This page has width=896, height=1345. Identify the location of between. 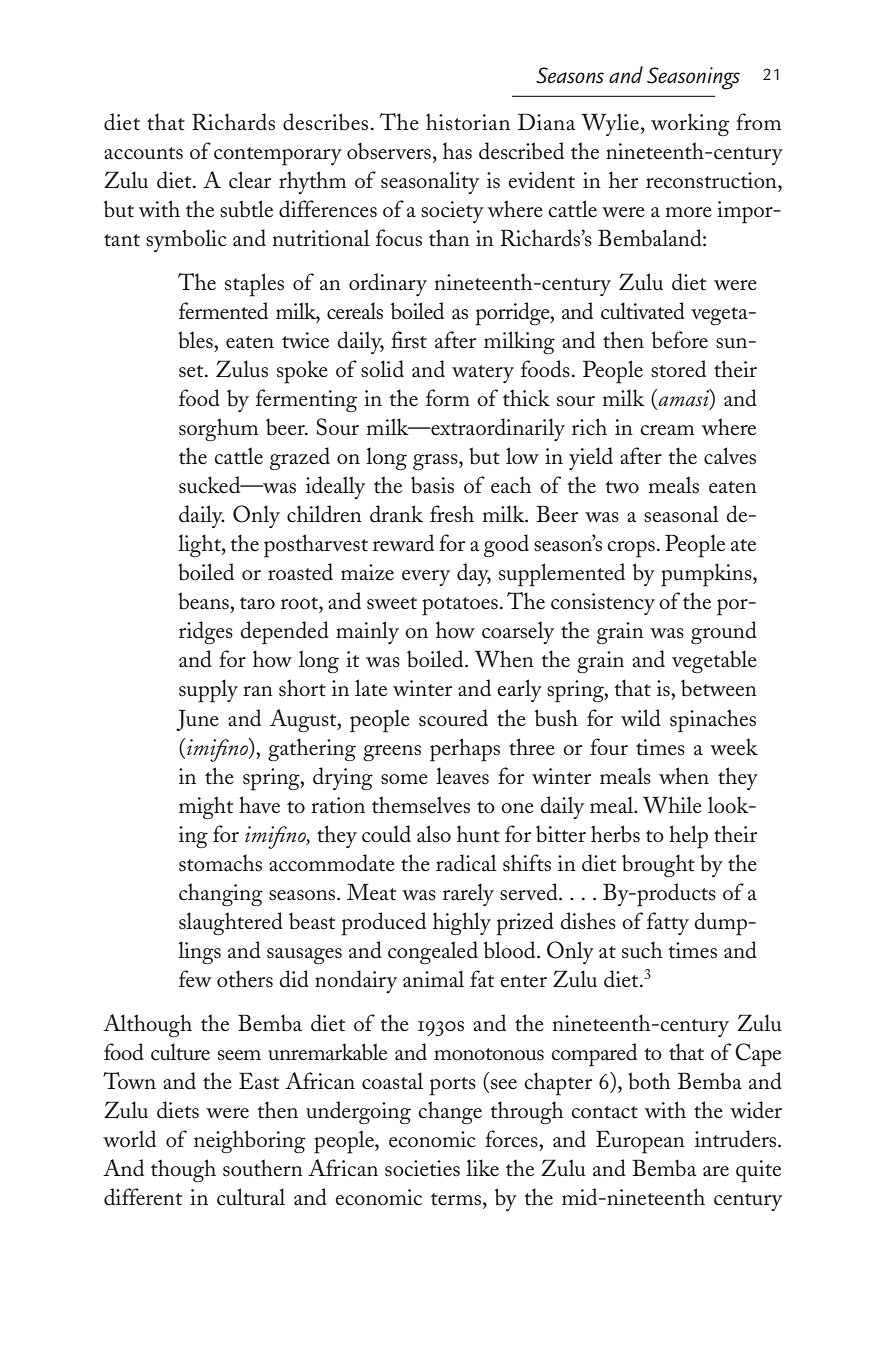
(719, 688).
